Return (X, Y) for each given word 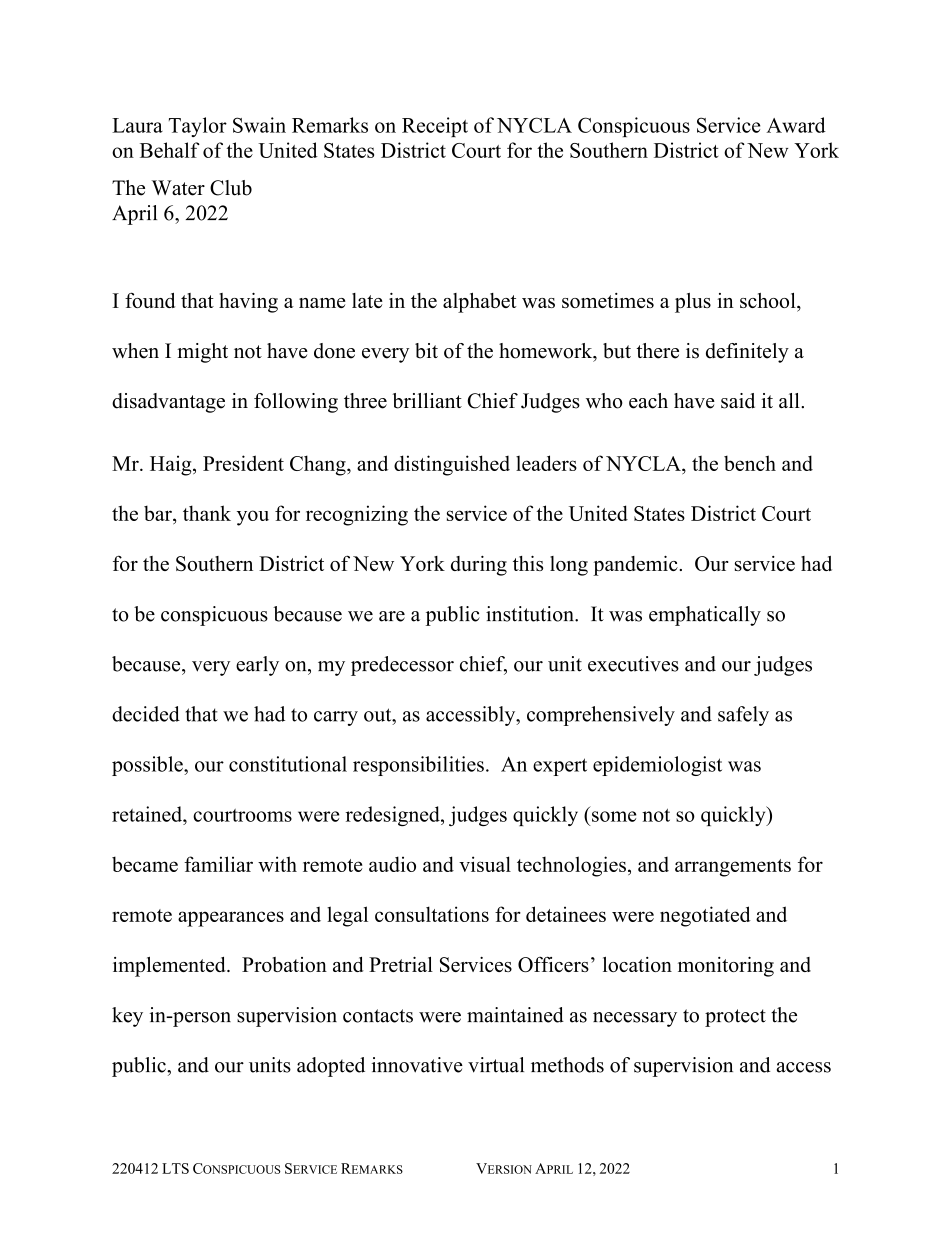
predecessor (402, 666)
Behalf (170, 150)
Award (796, 125)
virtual (496, 1065)
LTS (175, 1168)
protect (735, 1018)
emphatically (705, 616)
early (257, 666)
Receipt (435, 127)
